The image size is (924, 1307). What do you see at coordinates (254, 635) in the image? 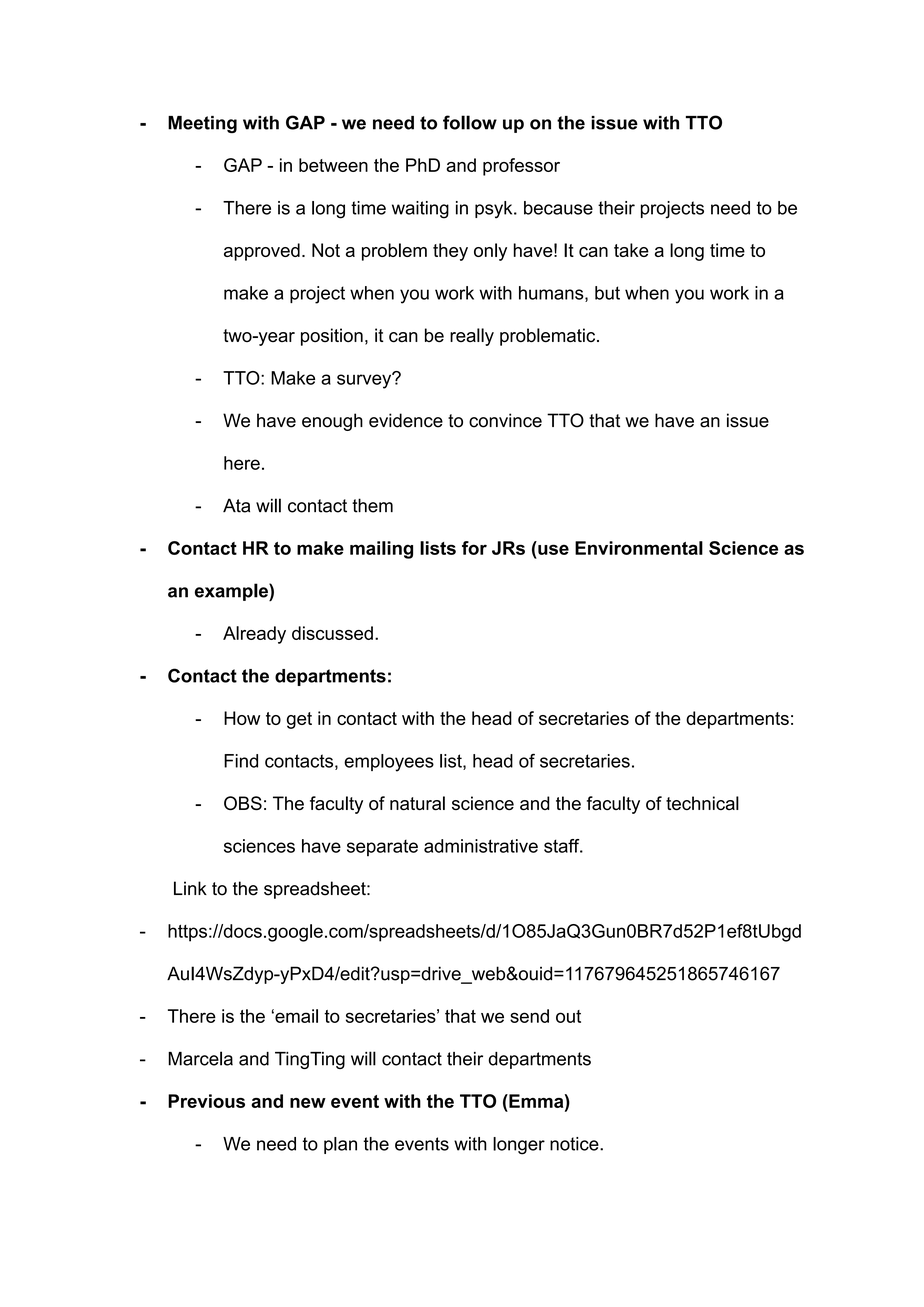
I see `Already` at bounding box center [254, 635].
